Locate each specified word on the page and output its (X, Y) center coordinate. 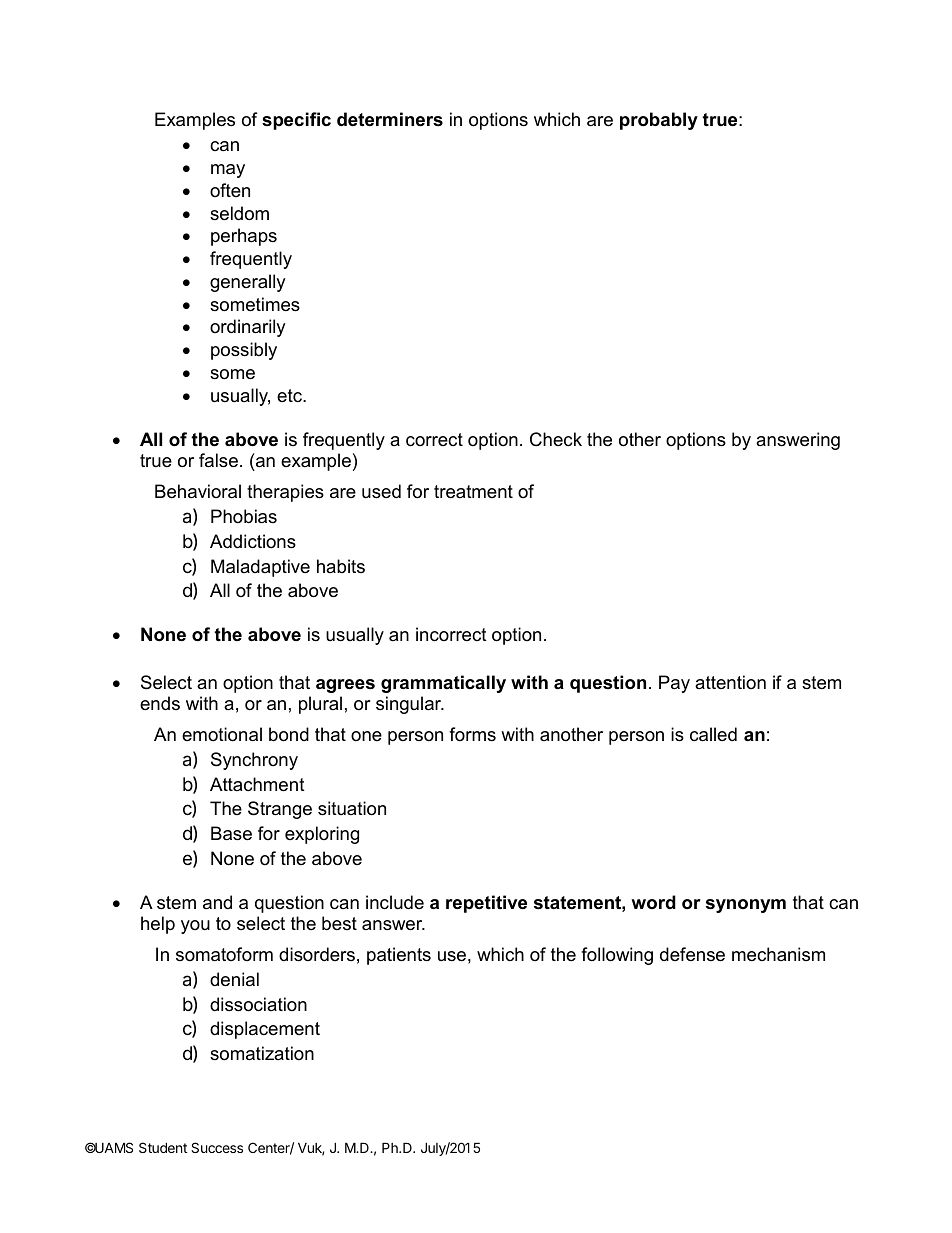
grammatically (443, 684)
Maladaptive (260, 568)
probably (659, 121)
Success (217, 1147)
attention (730, 682)
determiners (390, 119)
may (228, 171)
